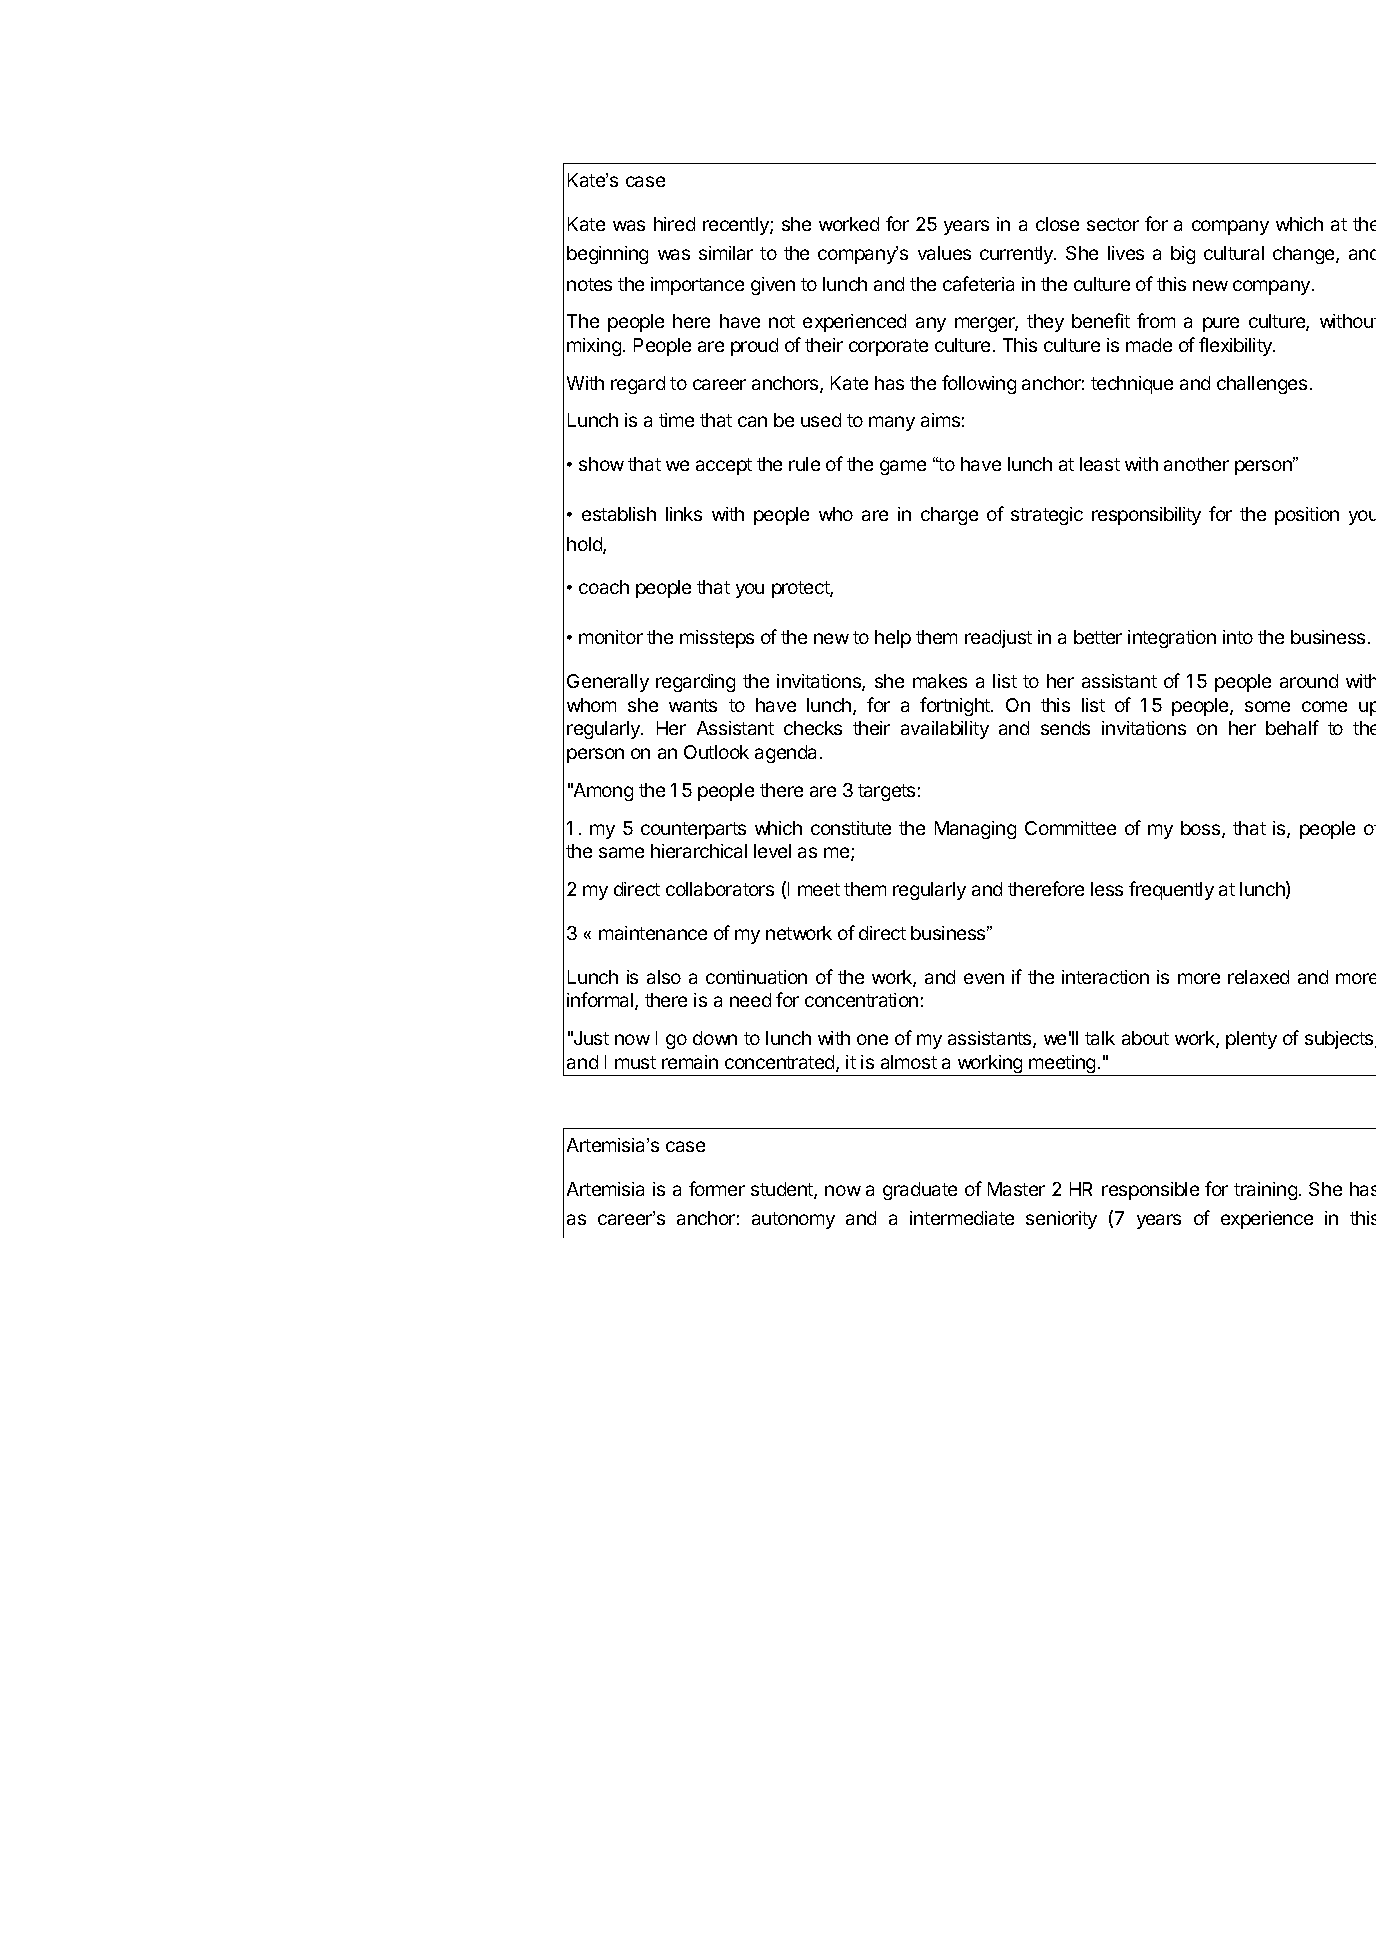  I want to click on frequently, so click(1171, 890).
